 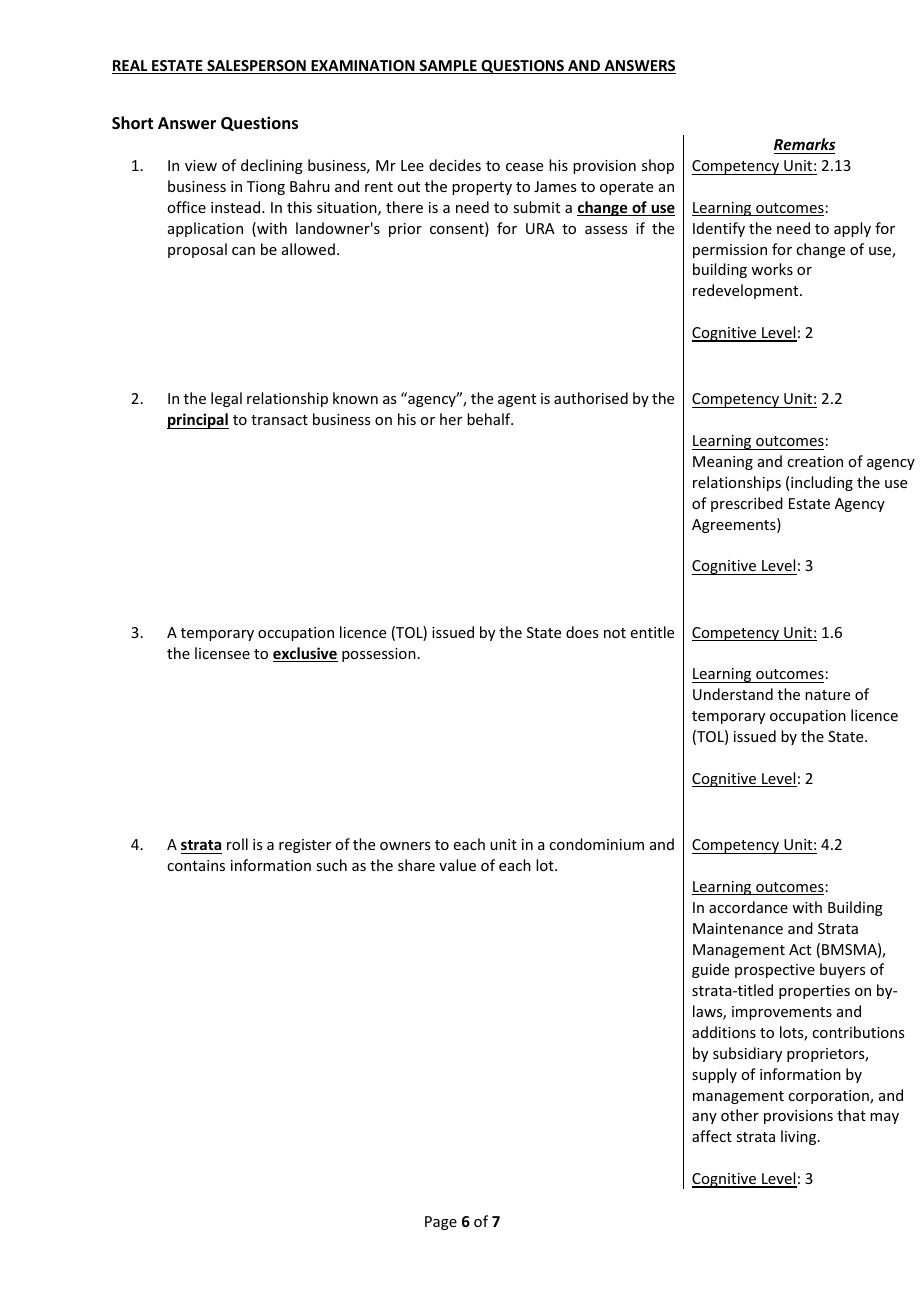 What do you see at coordinates (256, 67) in the page?
I see `SALESPERSON` at bounding box center [256, 67].
